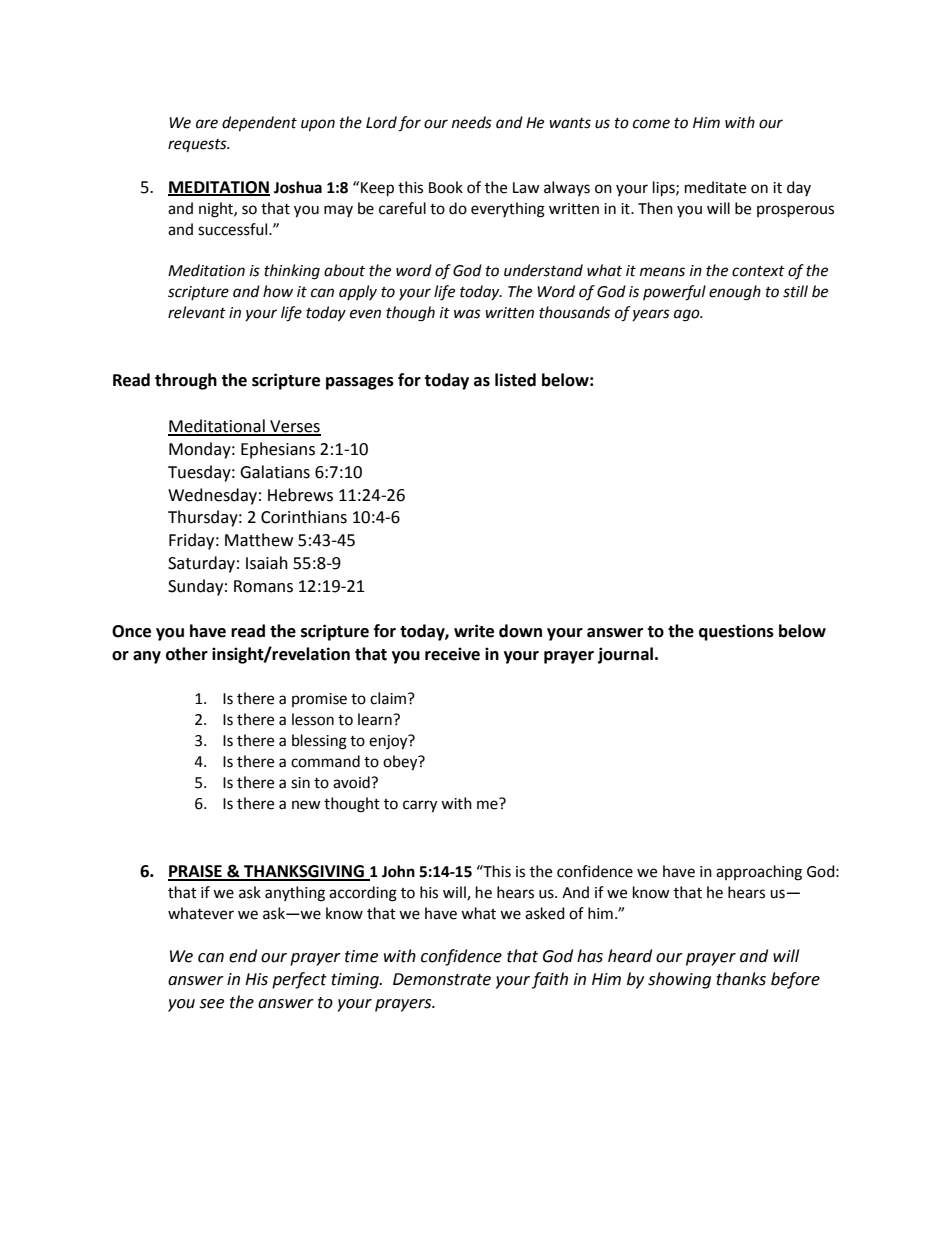 This document has width=952, height=1233. What do you see at coordinates (688, 315) in the document?
I see `ago` at bounding box center [688, 315].
